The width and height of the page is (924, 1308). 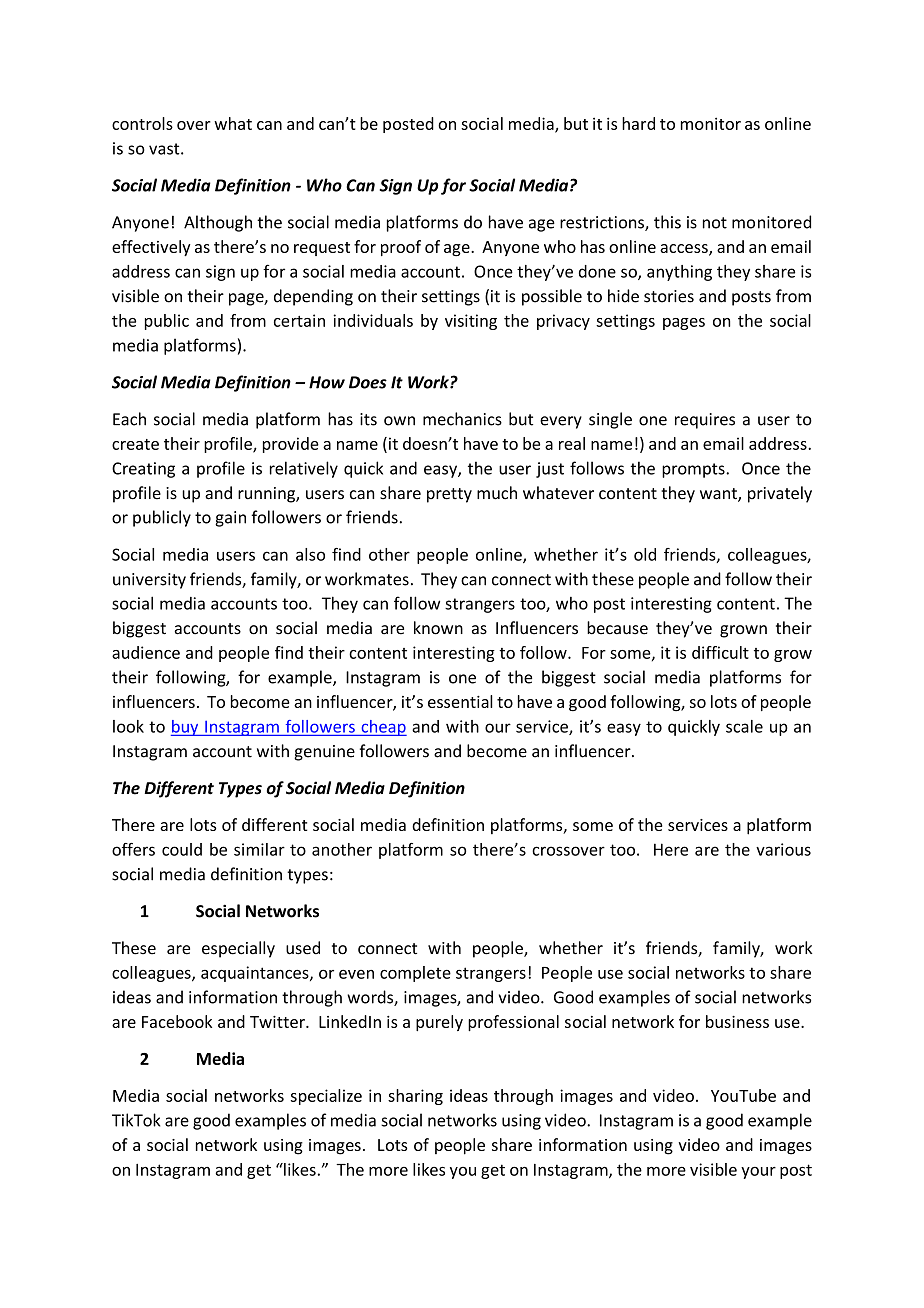 I want to click on controls, so click(x=142, y=123).
